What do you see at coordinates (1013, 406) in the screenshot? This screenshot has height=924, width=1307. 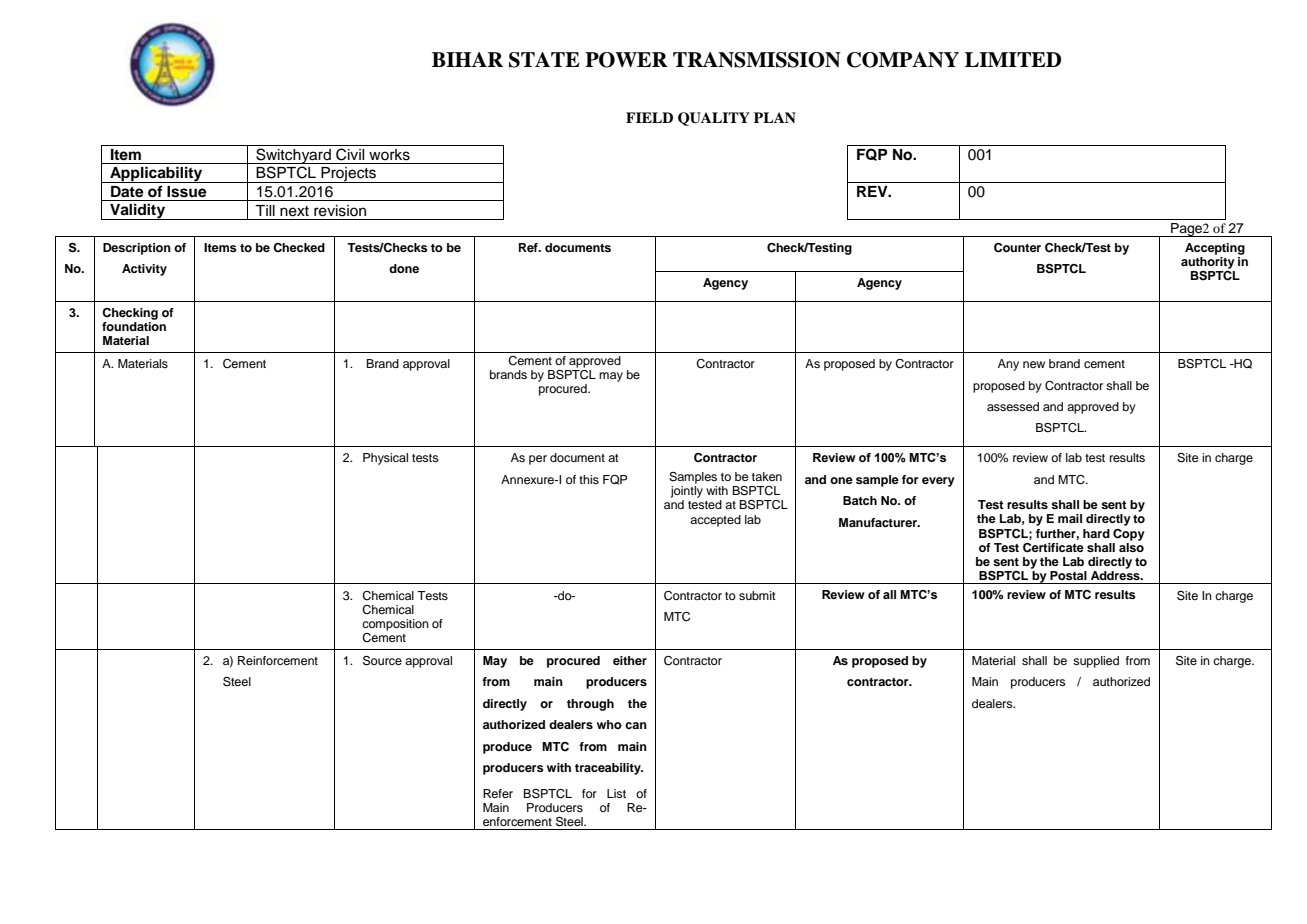 I see `assessed` at bounding box center [1013, 406].
